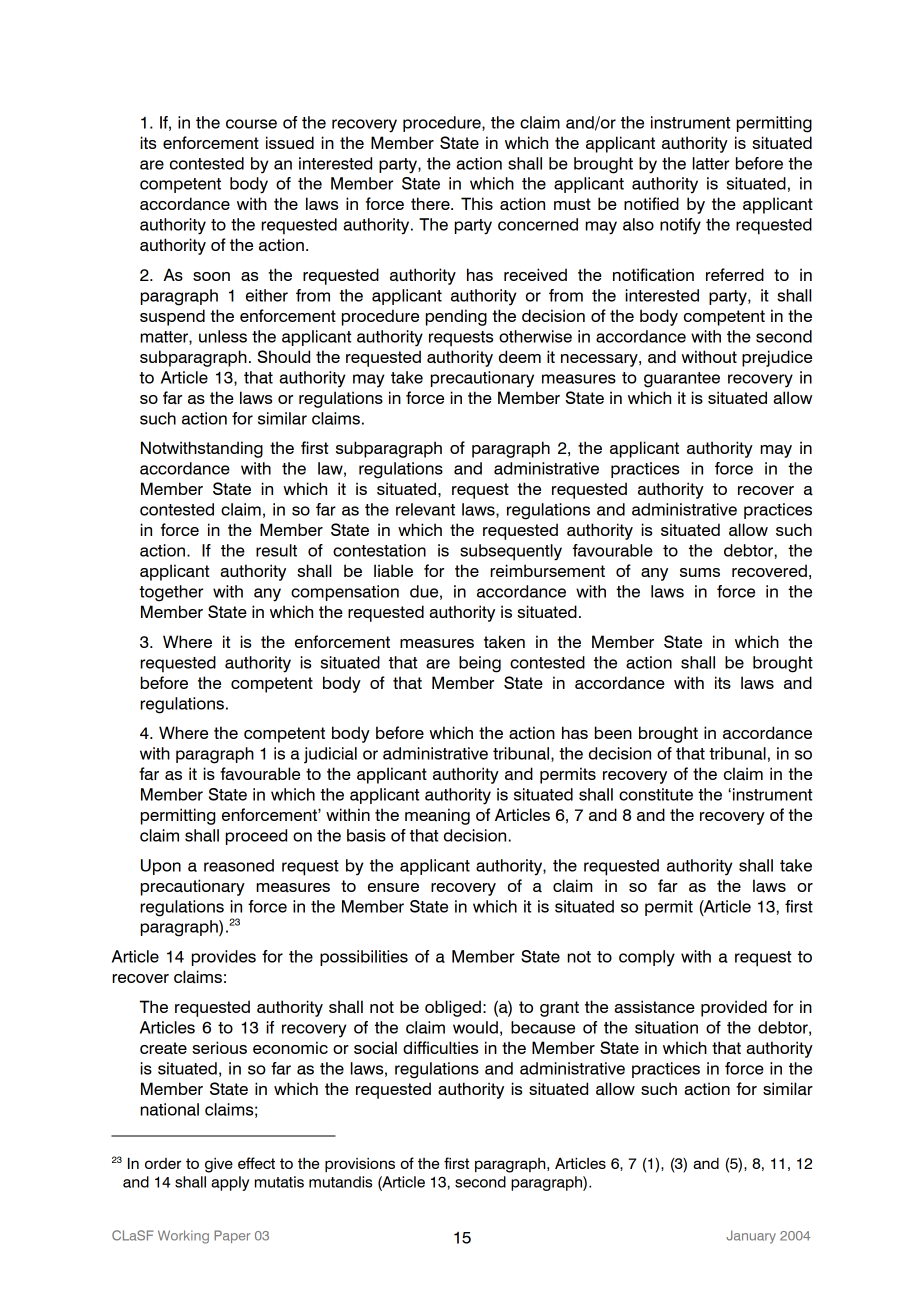 The width and height of the screenshot is (924, 1308). What do you see at coordinates (360, 1165) in the screenshot?
I see `provisions` at bounding box center [360, 1165].
